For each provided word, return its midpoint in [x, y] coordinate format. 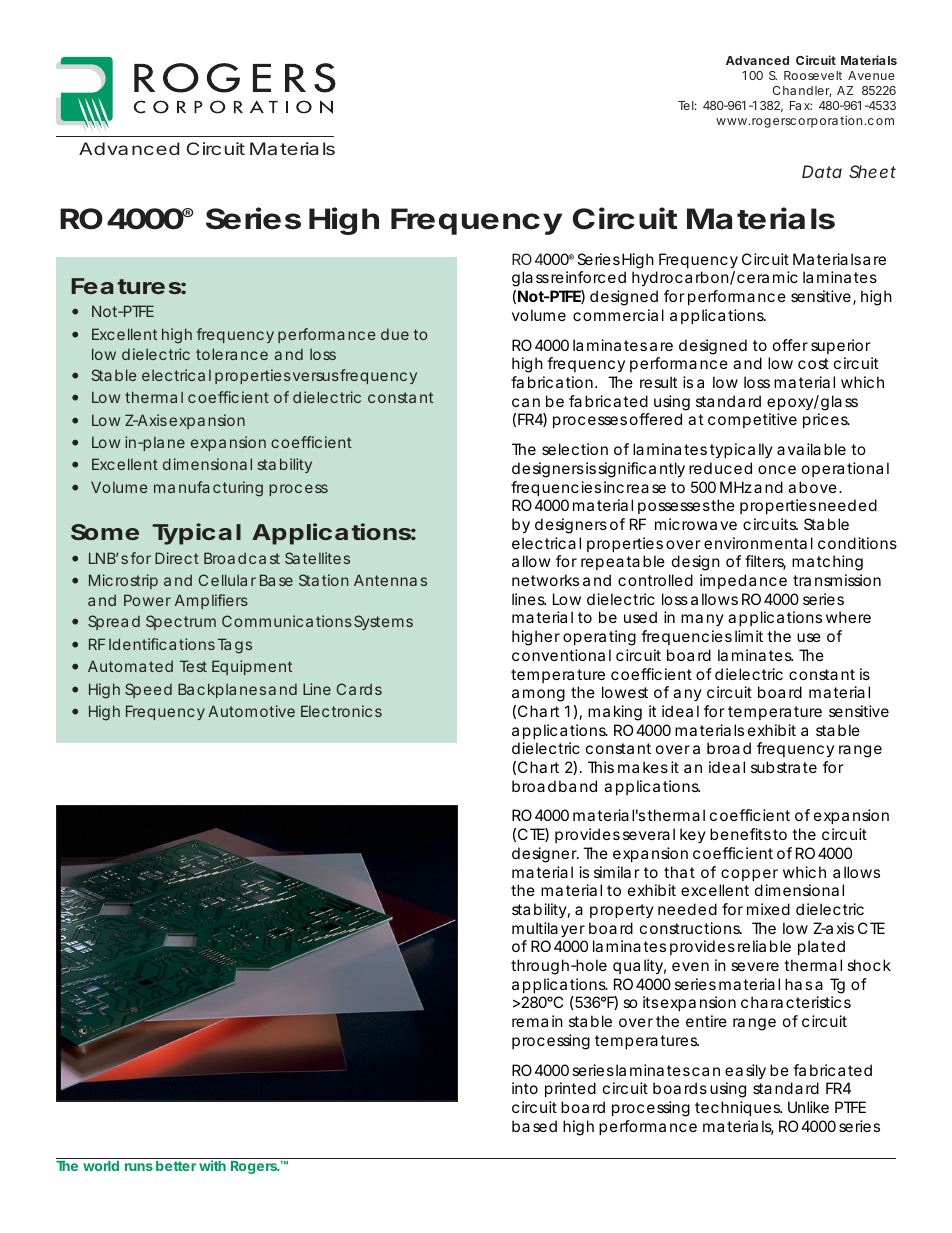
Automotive [251, 711]
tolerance [232, 354]
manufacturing [208, 489]
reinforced [588, 277]
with [212, 1165]
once [777, 469]
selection [575, 449]
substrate [784, 767]
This [601, 767]
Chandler [802, 91]
